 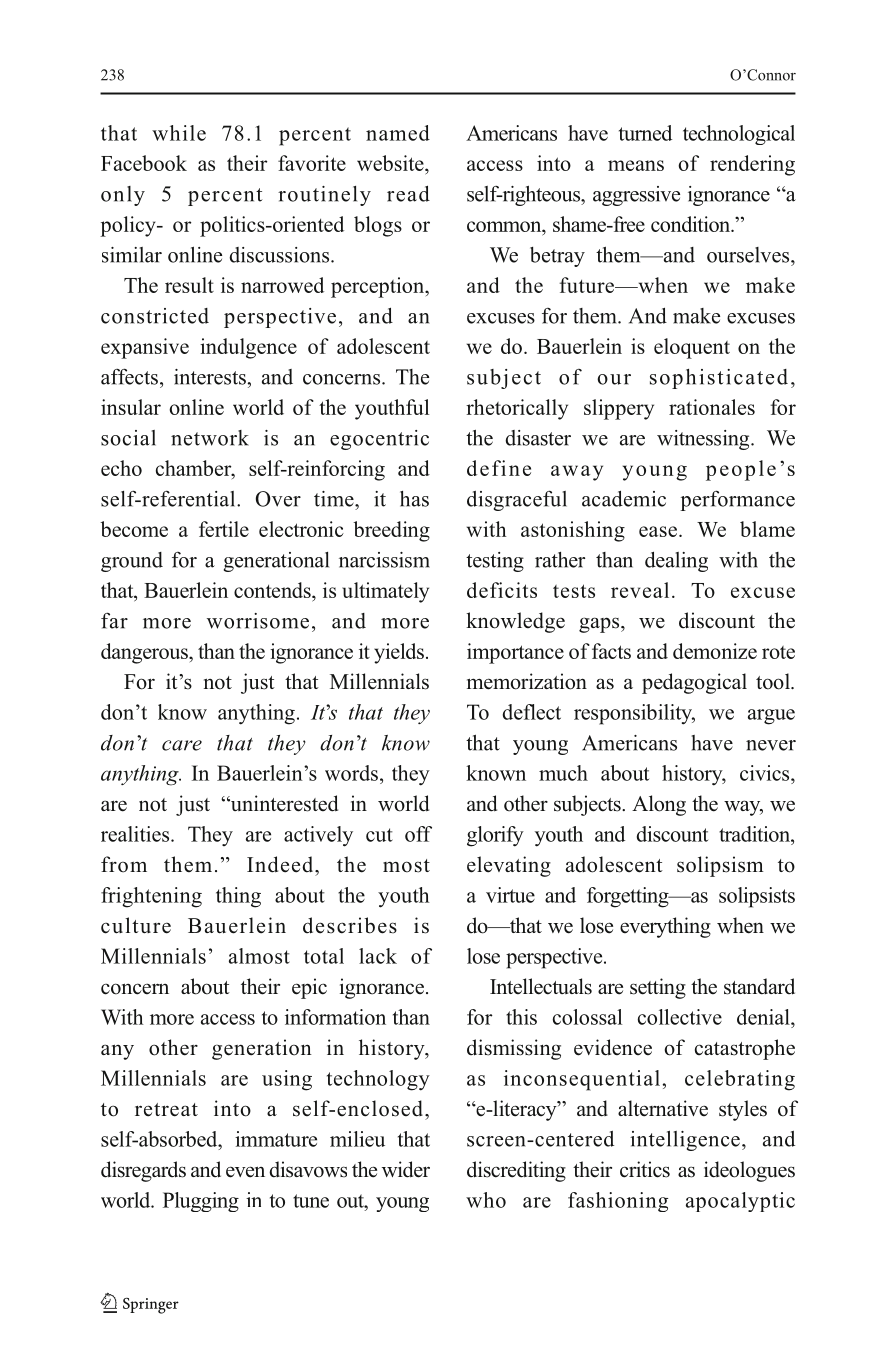 What do you see at coordinates (201, 1202) in the screenshot?
I see `Plugging` at bounding box center [201, 1202].
